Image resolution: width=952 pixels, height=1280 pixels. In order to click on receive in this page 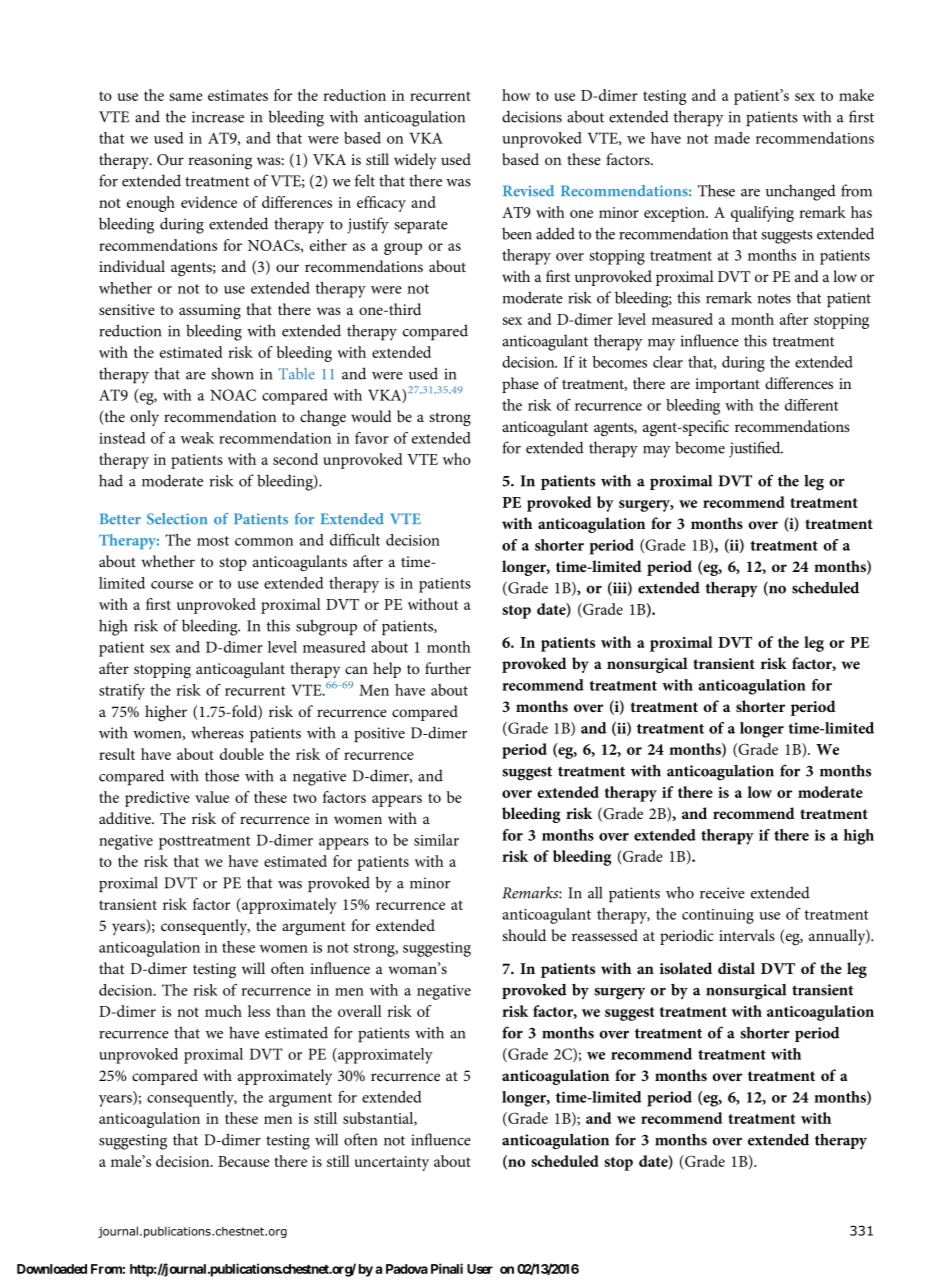, I will do `click(722, 893)`.
